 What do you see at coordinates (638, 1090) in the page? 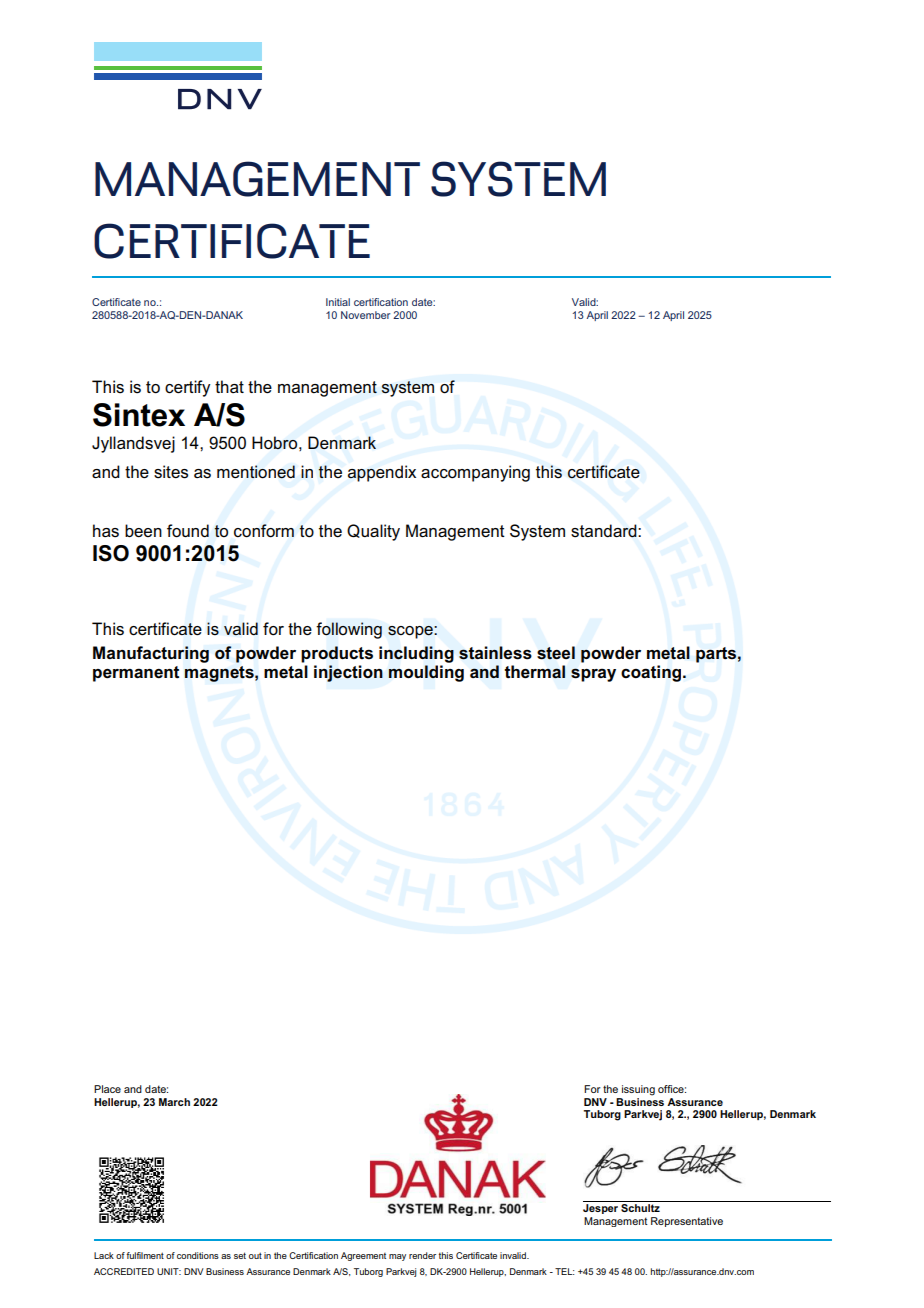
I see `issuing` at bounding box center [638, 1090].
